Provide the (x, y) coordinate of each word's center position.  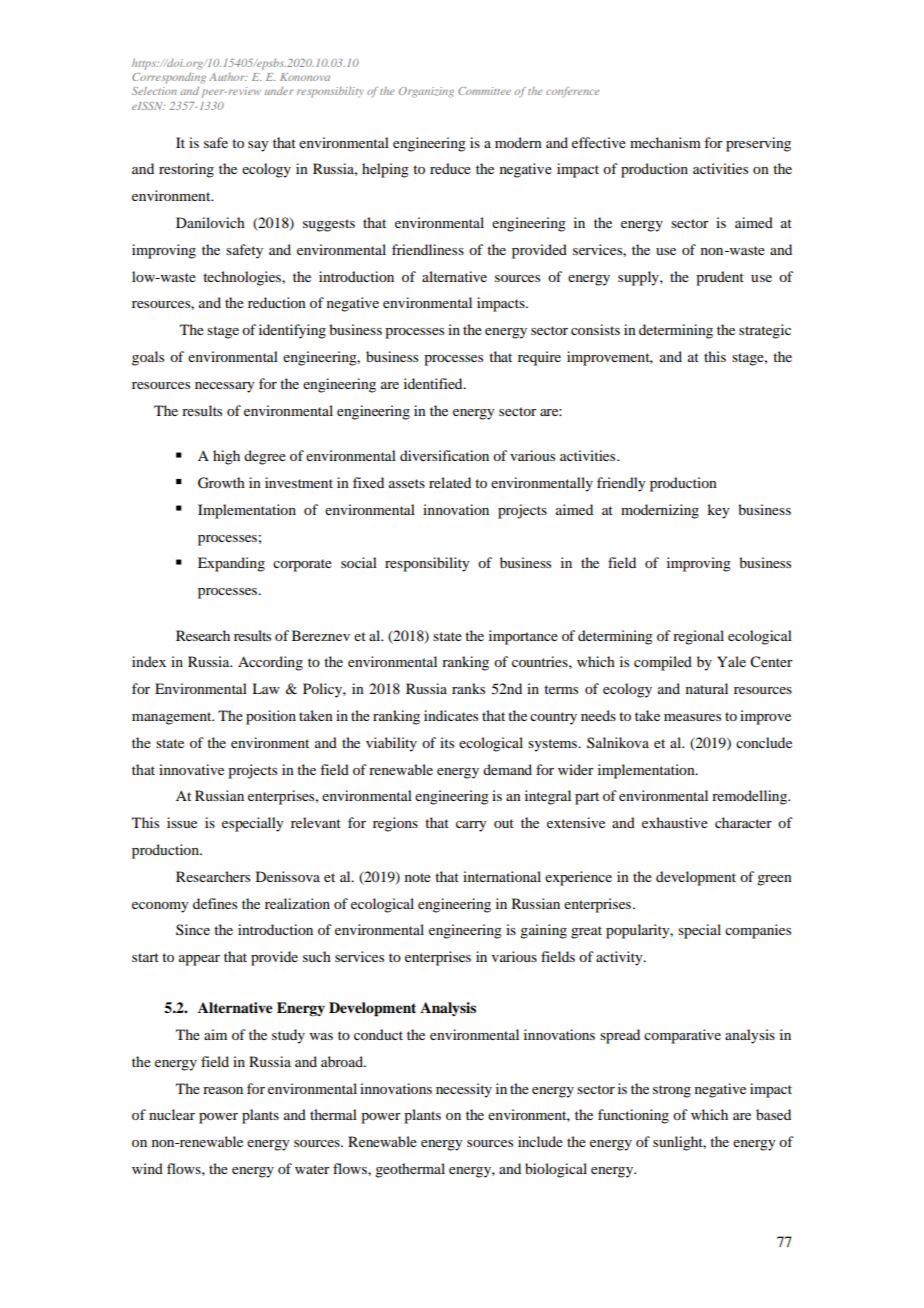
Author (228, 77)
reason (223, 1090)
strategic (765, 331)
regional (698, 637)
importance (523, 637)
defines (215, 903)
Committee (484, 91)
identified (434, 383)
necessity (464, 1090)
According (270, 663)
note (418, 877)
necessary (225, 387)
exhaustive (675, 822)
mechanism (665, 142)
